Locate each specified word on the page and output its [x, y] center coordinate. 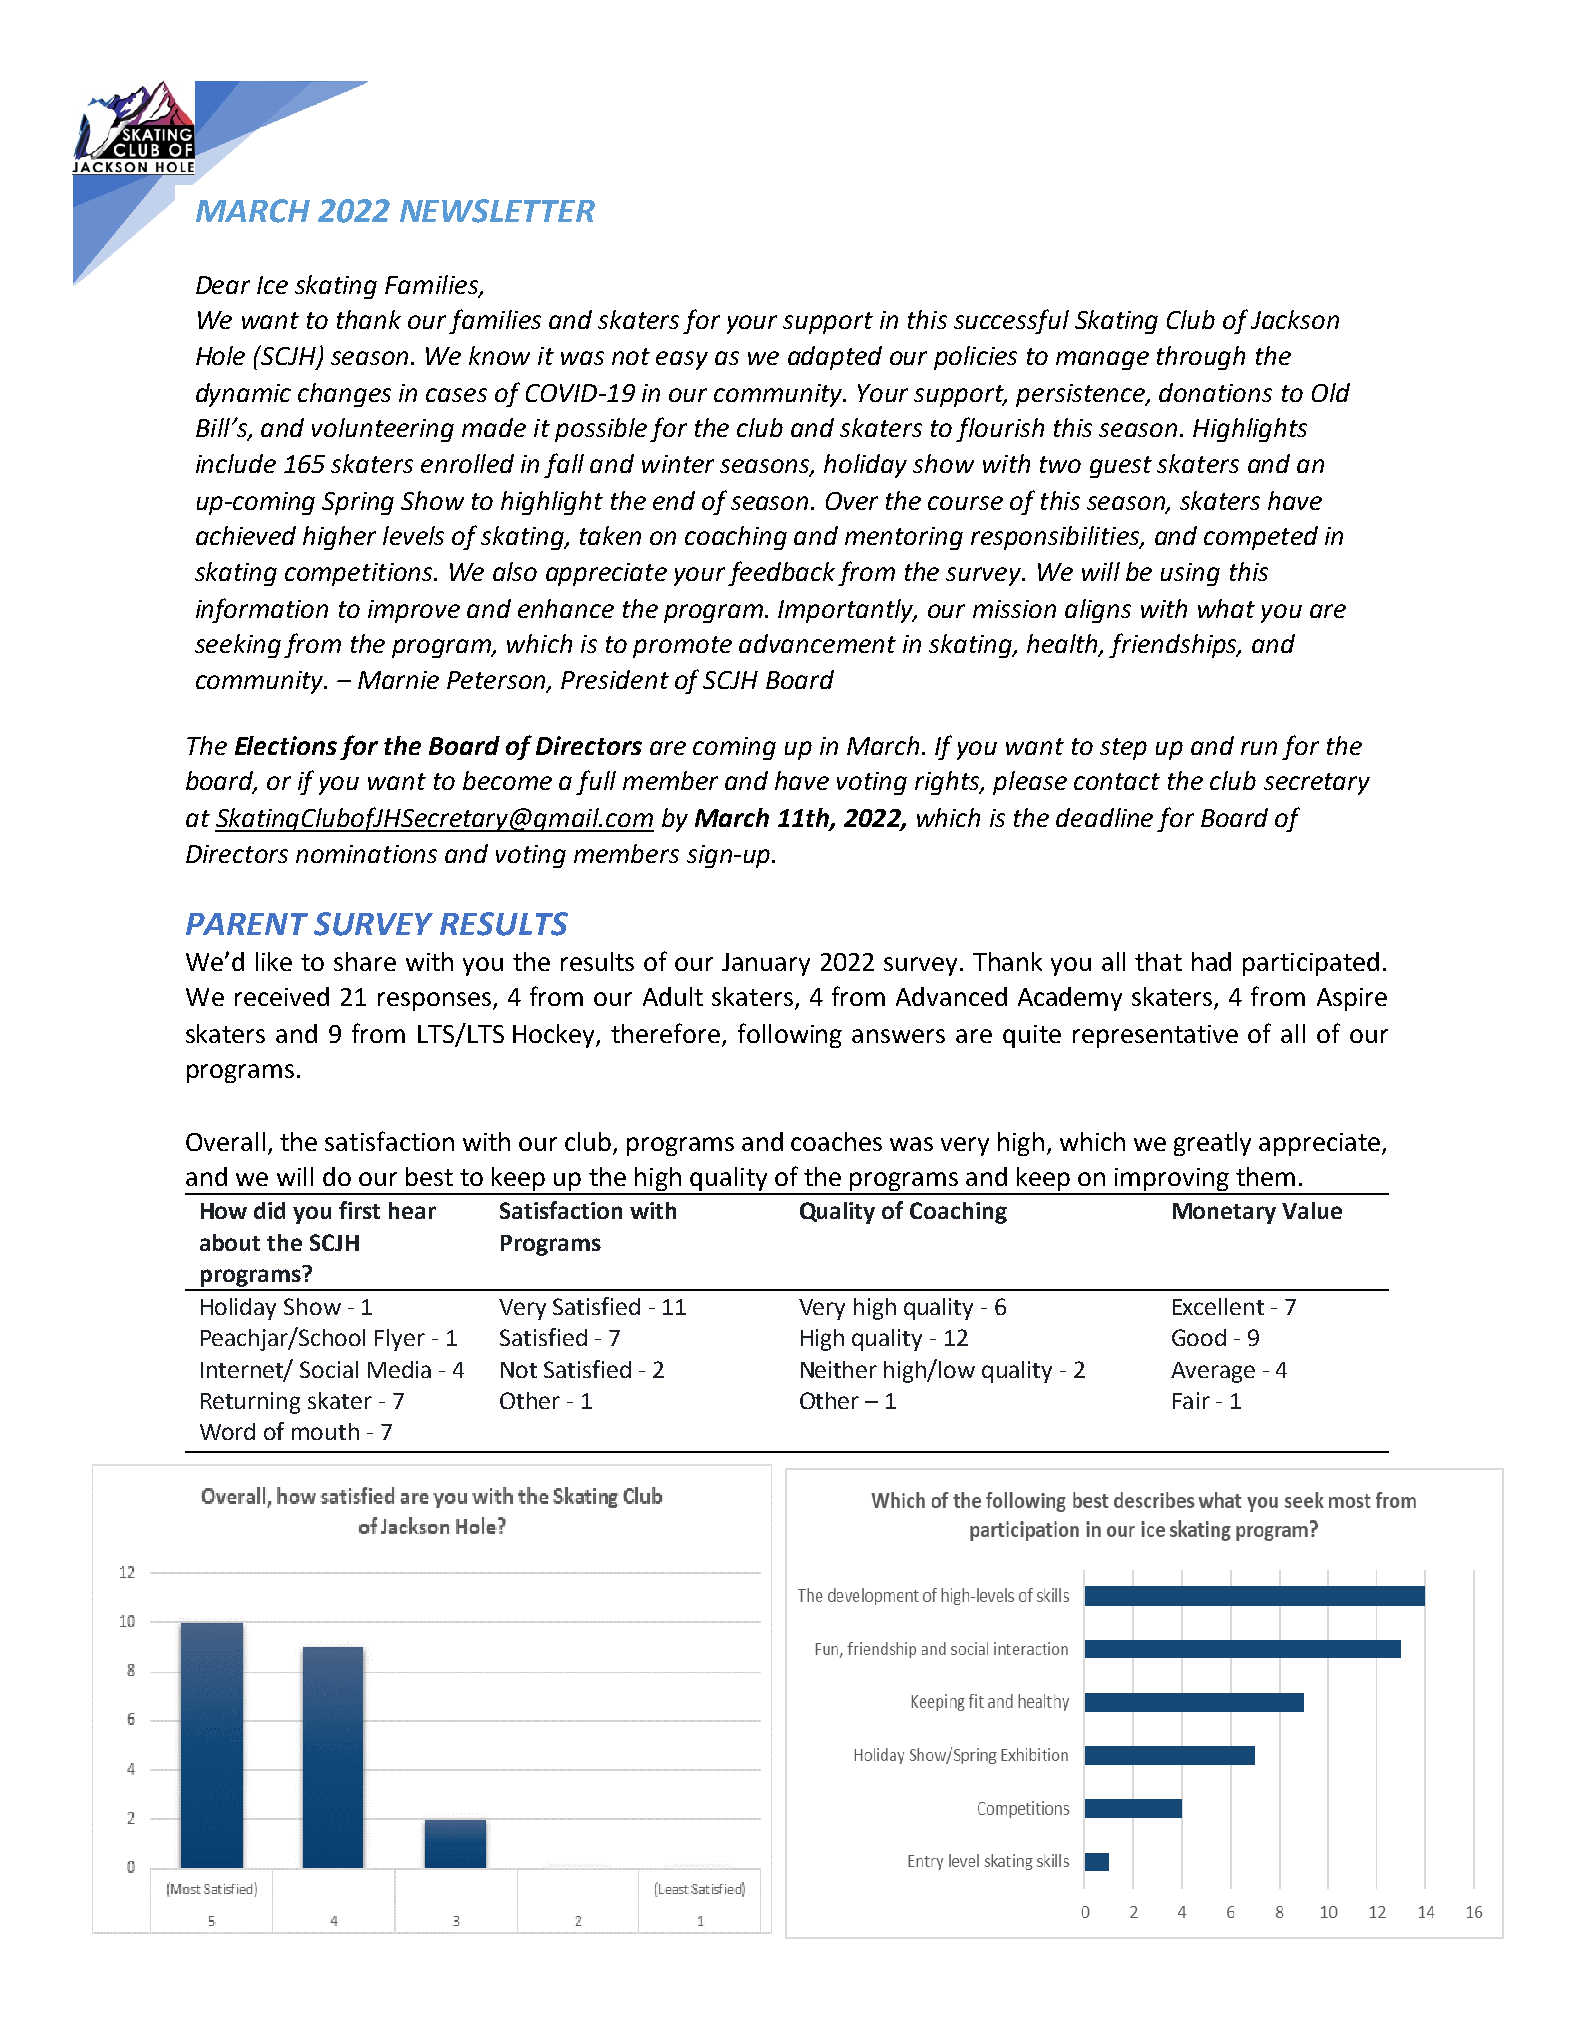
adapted [835, 358]
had [1211, 961]
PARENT [247, 924]
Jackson [1295, 319]
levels [413, 535]
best [429, 1176]
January [766, 964]
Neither [839, 1369]
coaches [836, 1141]
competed [1261, 538]
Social [329, 1369]
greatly [1212, 1144]
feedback [781, 573]
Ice [272, 285]
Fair [1191, 1400]
